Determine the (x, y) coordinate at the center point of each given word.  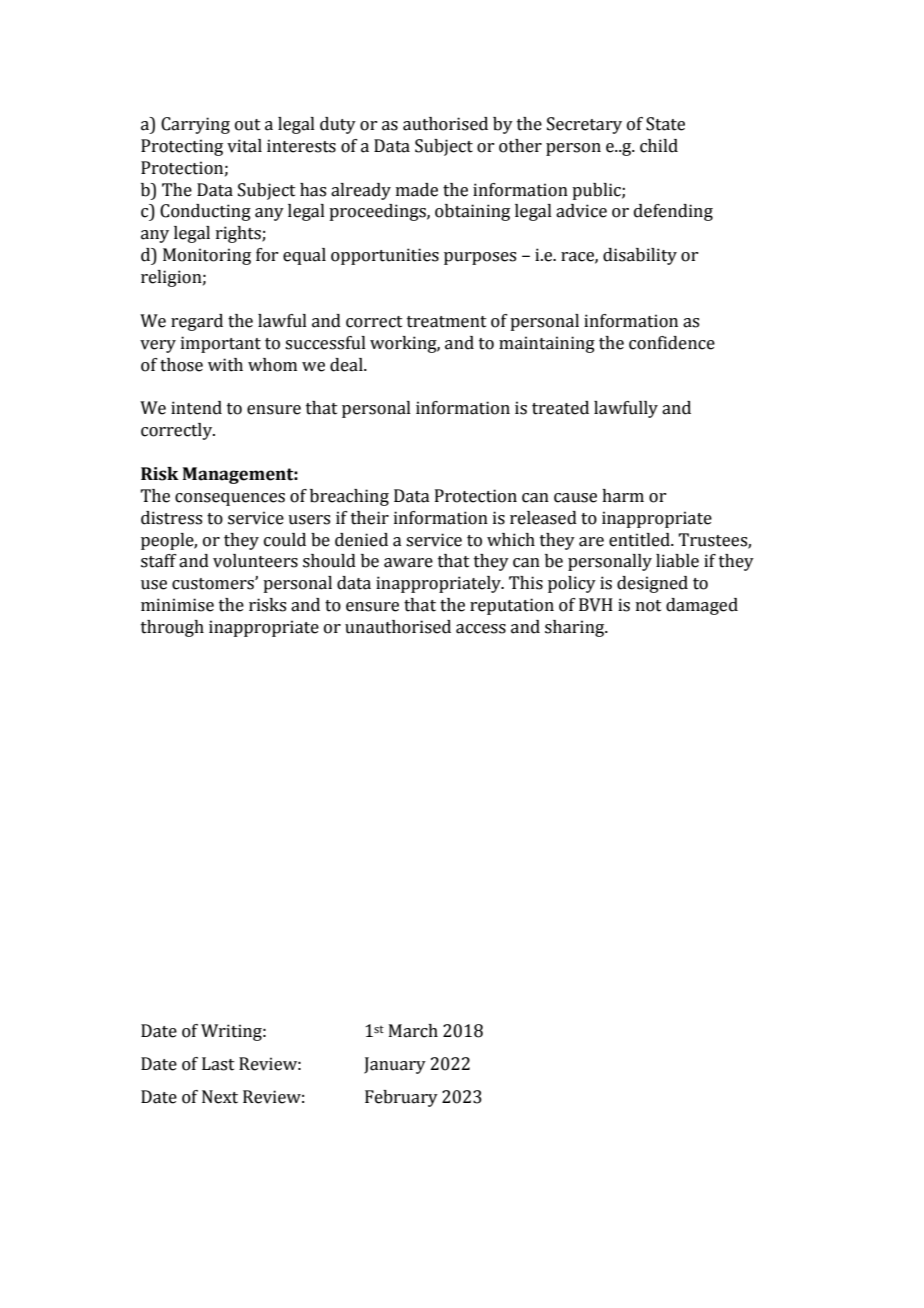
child (659, 146)
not (649, 606)
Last (218, 1064)
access (481, 629)
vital (244, 146)
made (417, 190)
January (395, 1065)
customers (214, 584)
